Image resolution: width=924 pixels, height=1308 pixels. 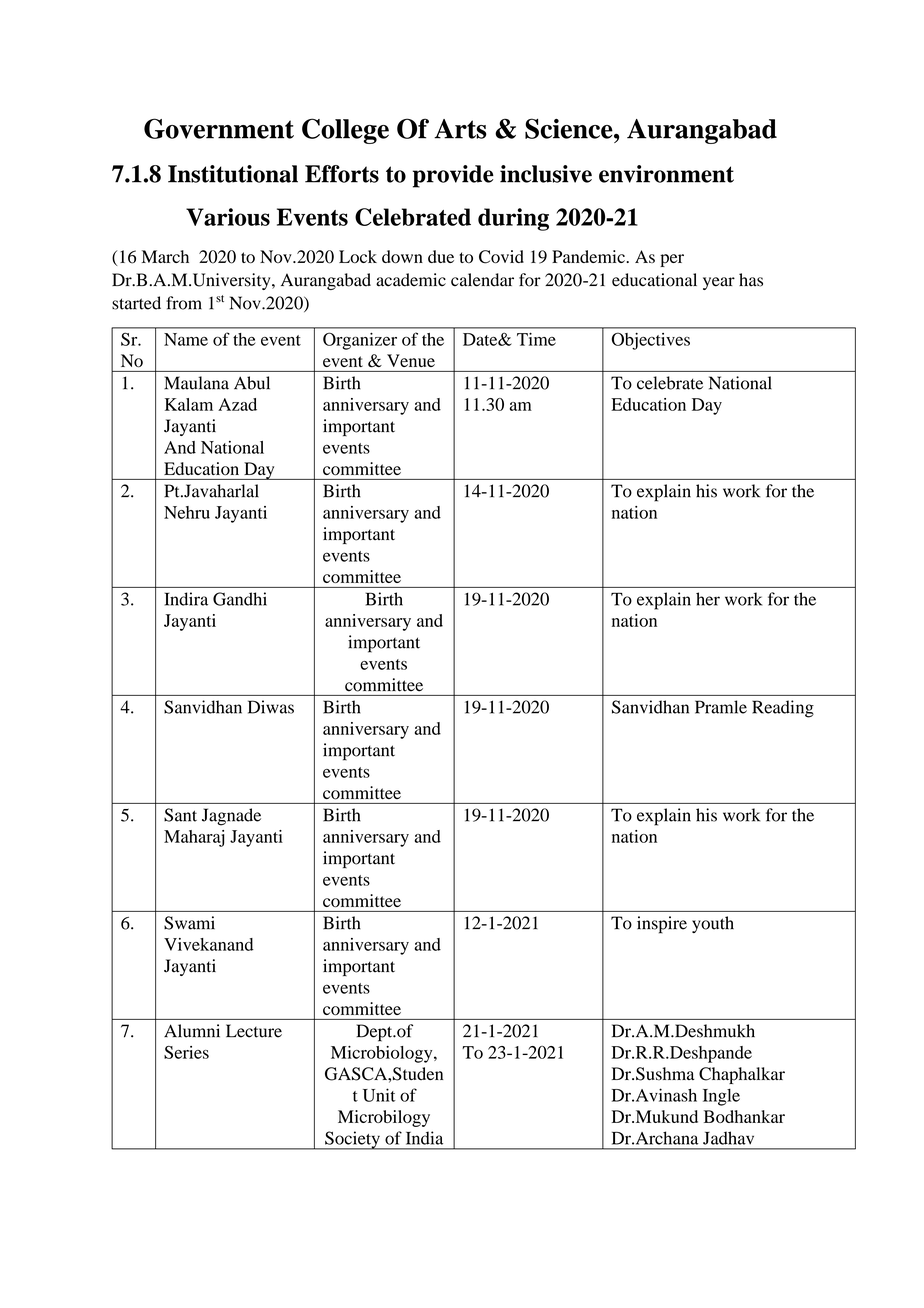 What do you see at coordinates (240, 599) in the screenshot?
I see `Gandhi` at bounding box center [240, 599].
